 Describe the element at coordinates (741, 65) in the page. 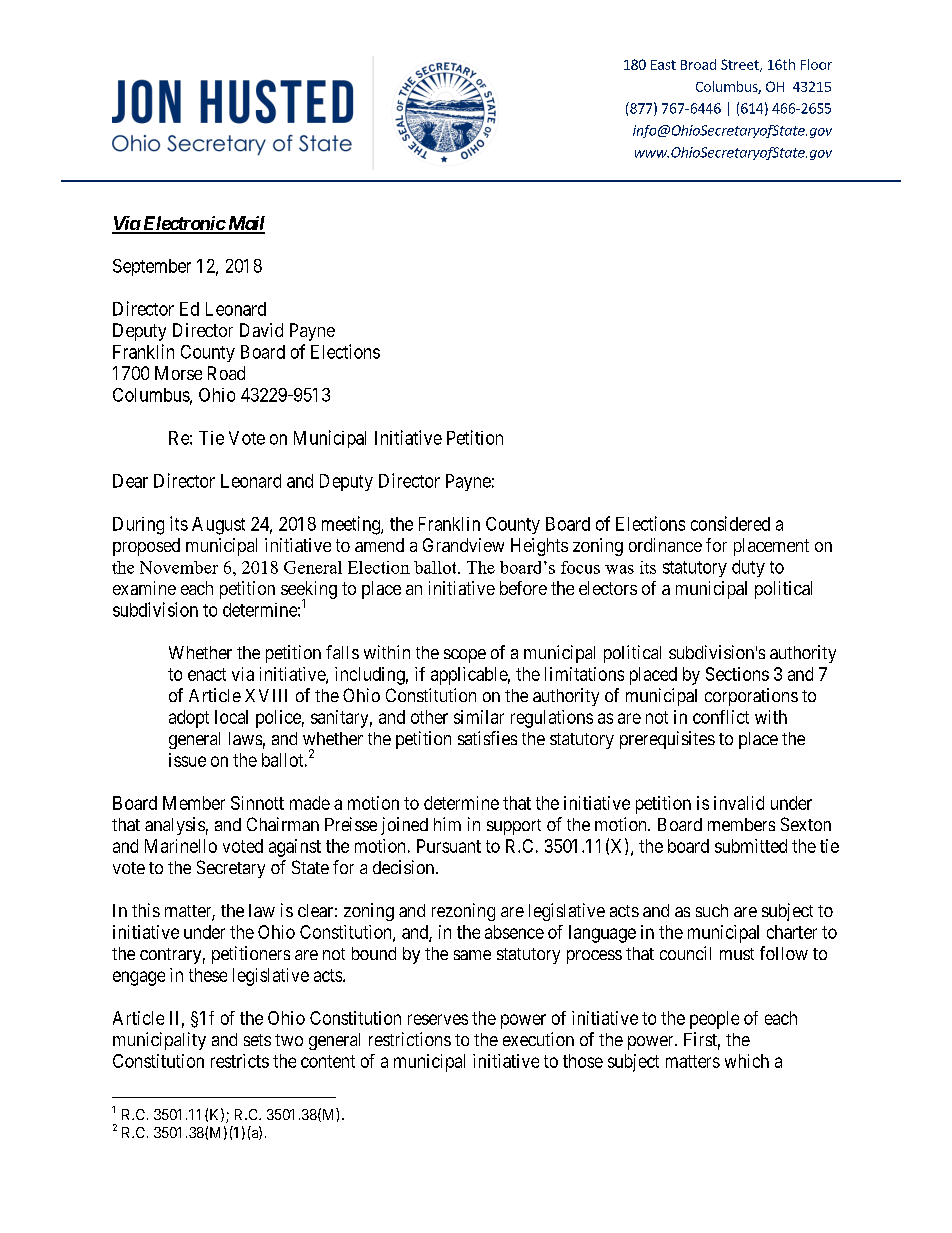

I see `Street` at that location.
